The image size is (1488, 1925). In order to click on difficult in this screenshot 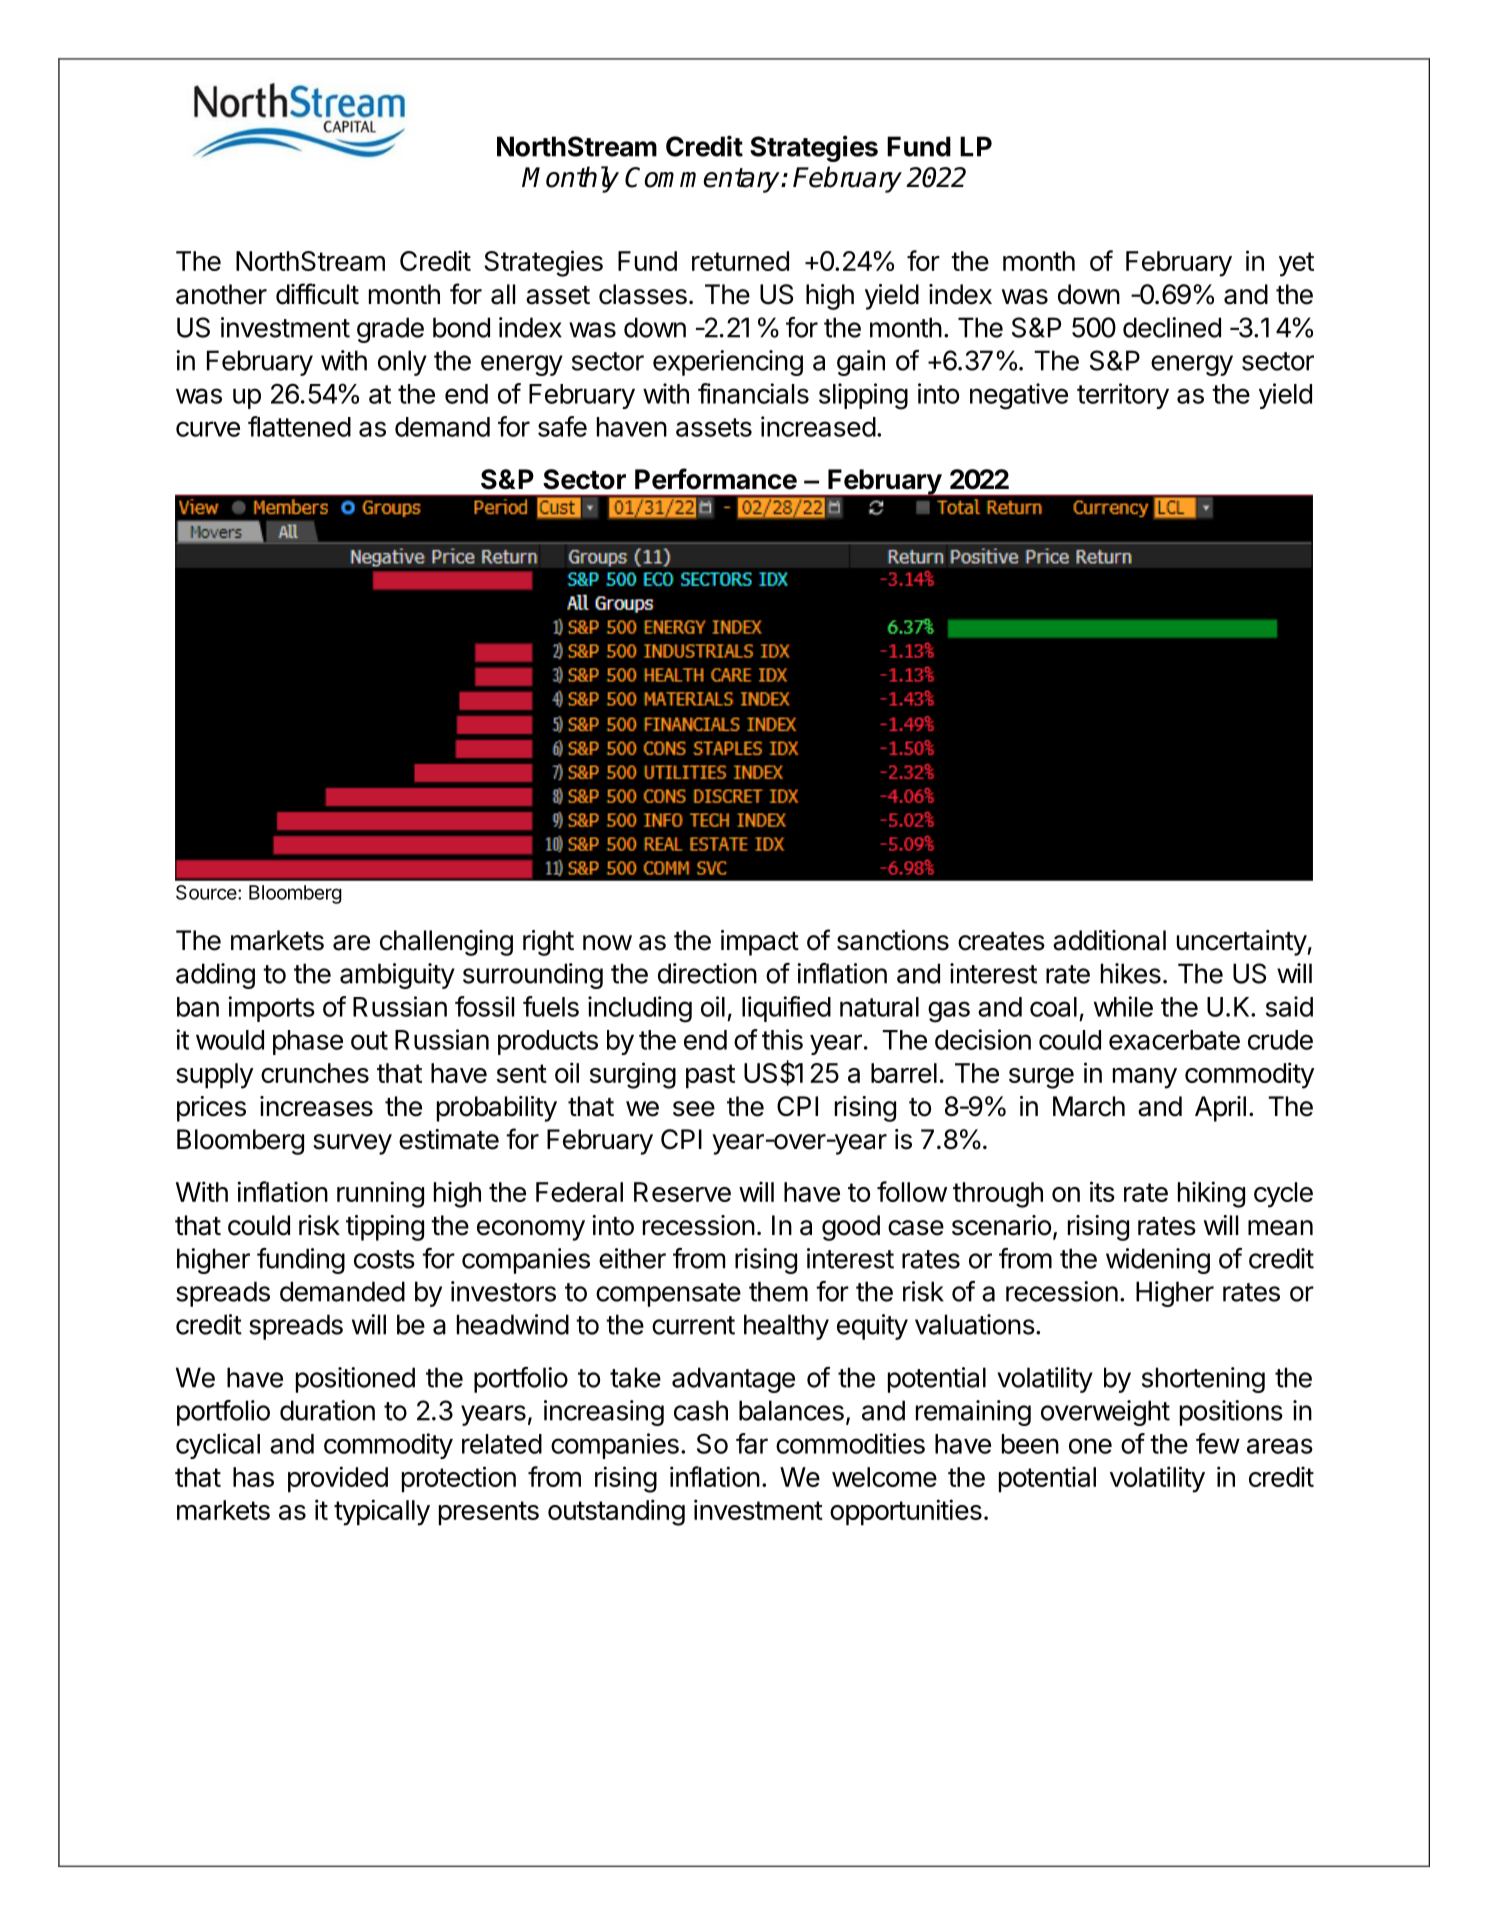, I will do `click(317, 294)`.
